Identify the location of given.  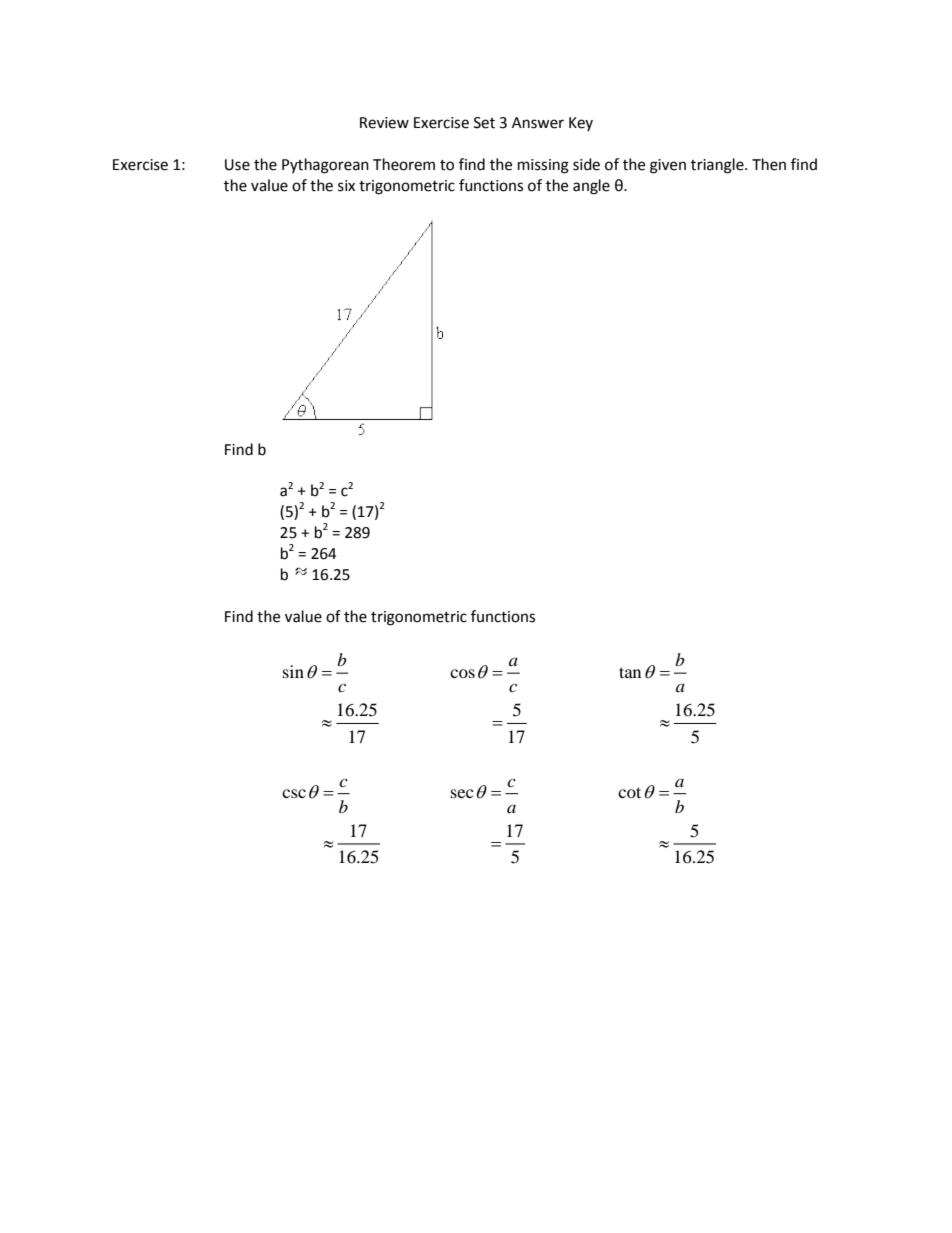
(668, 166).
